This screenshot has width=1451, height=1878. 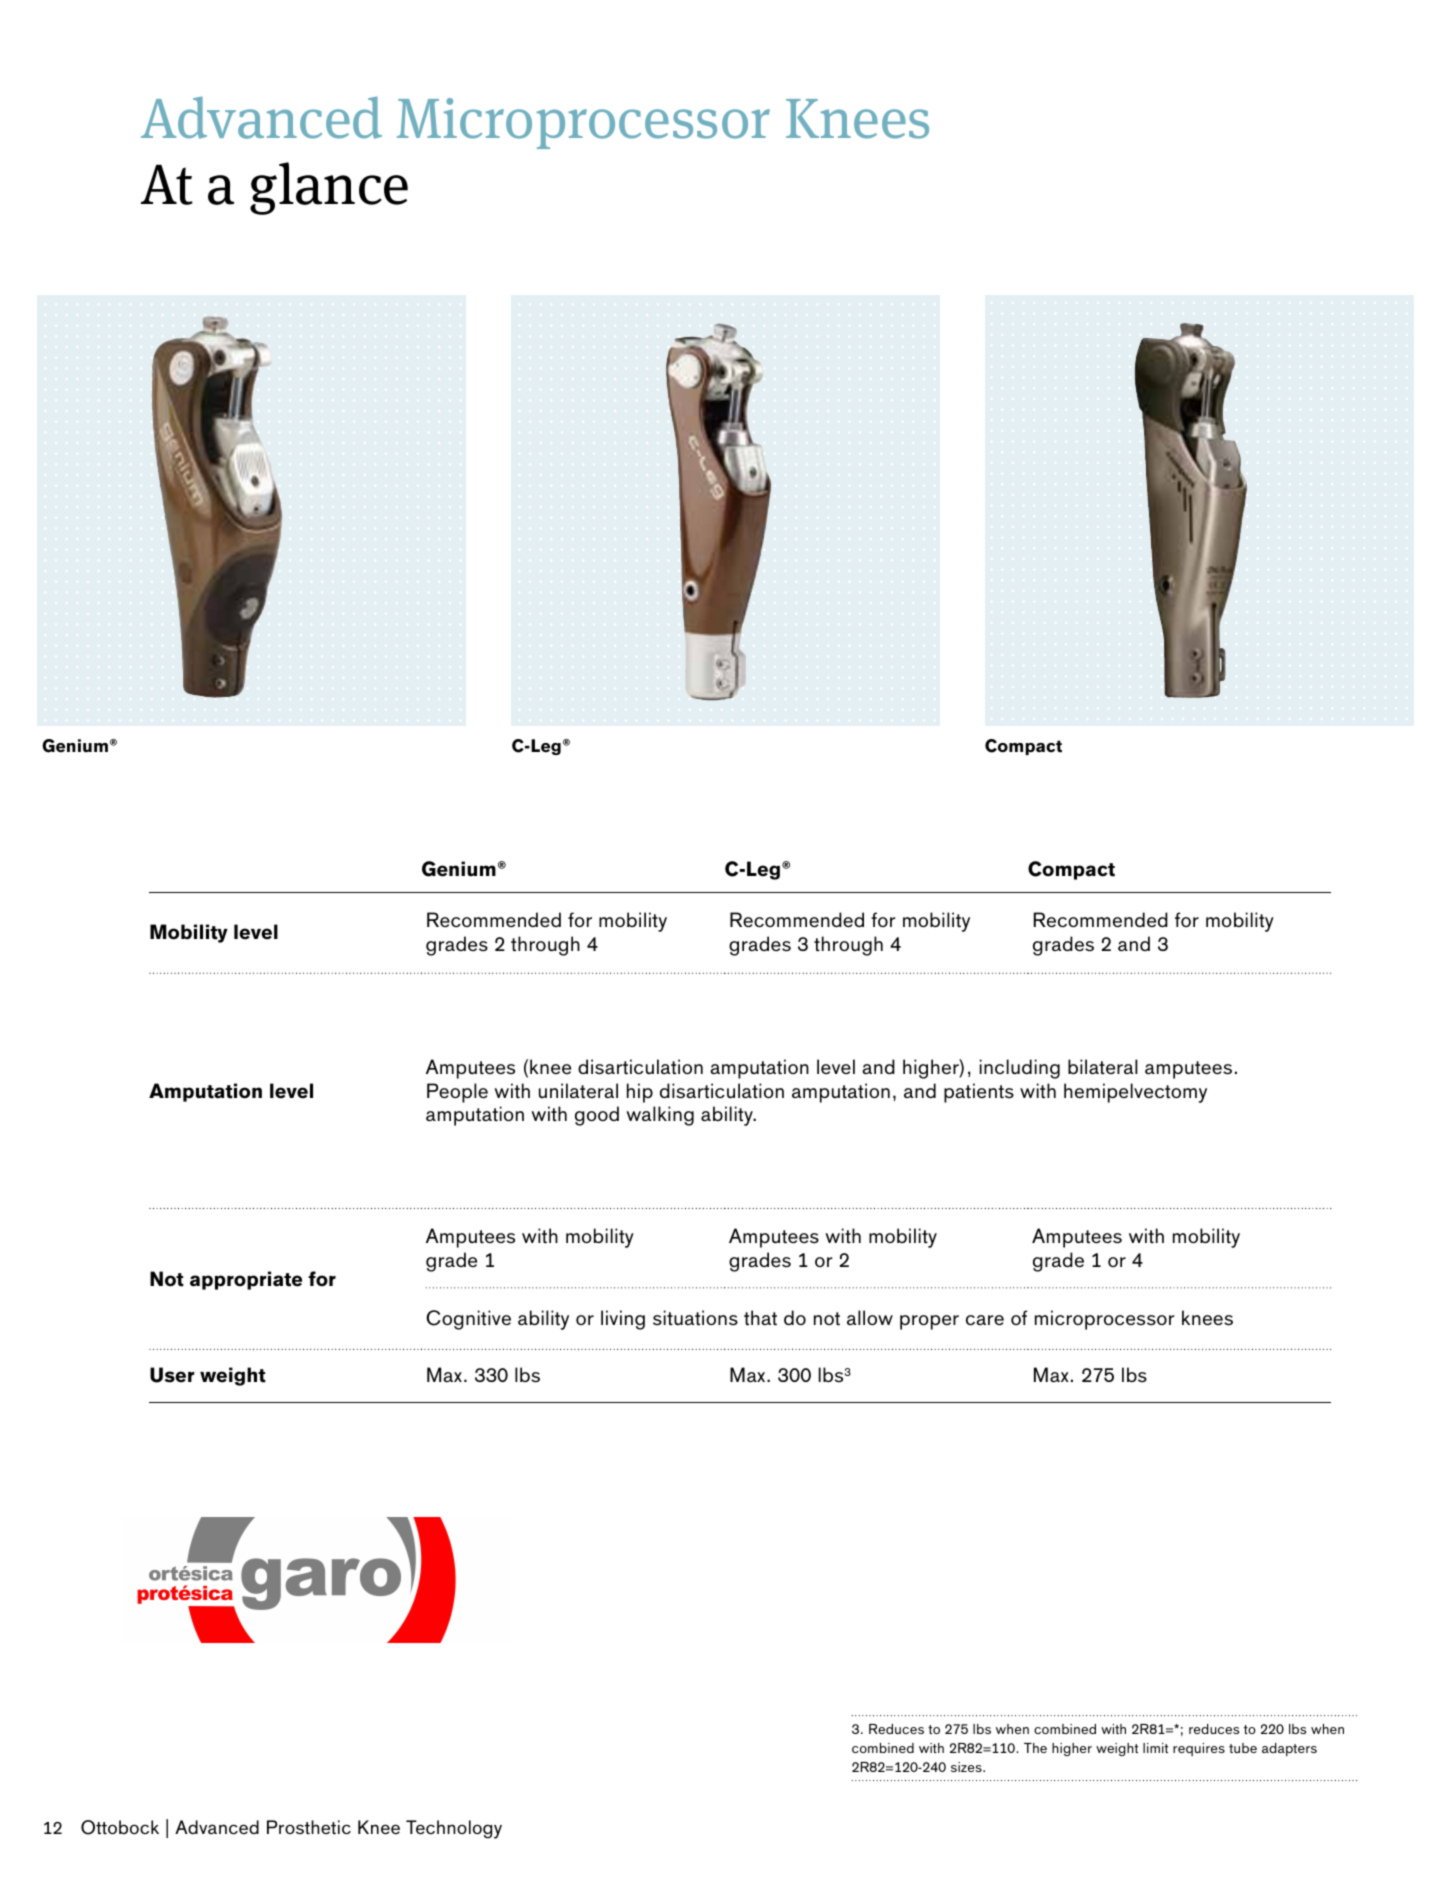 What do you see at coordinates (1103, 1067) in the screenshot?
I see `bilateral` at bounding box center [1103, 1067].
